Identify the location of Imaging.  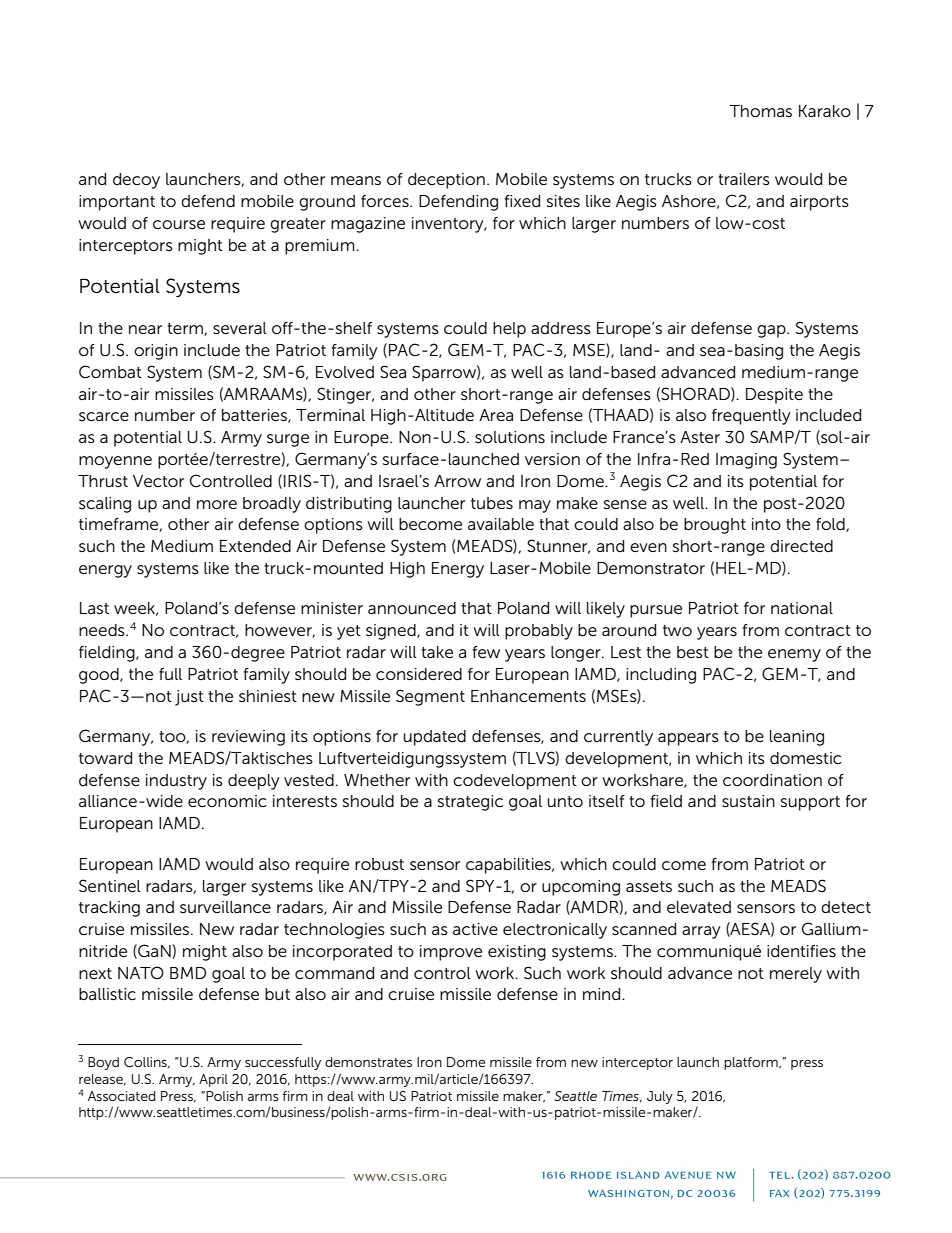
(746, 461).
